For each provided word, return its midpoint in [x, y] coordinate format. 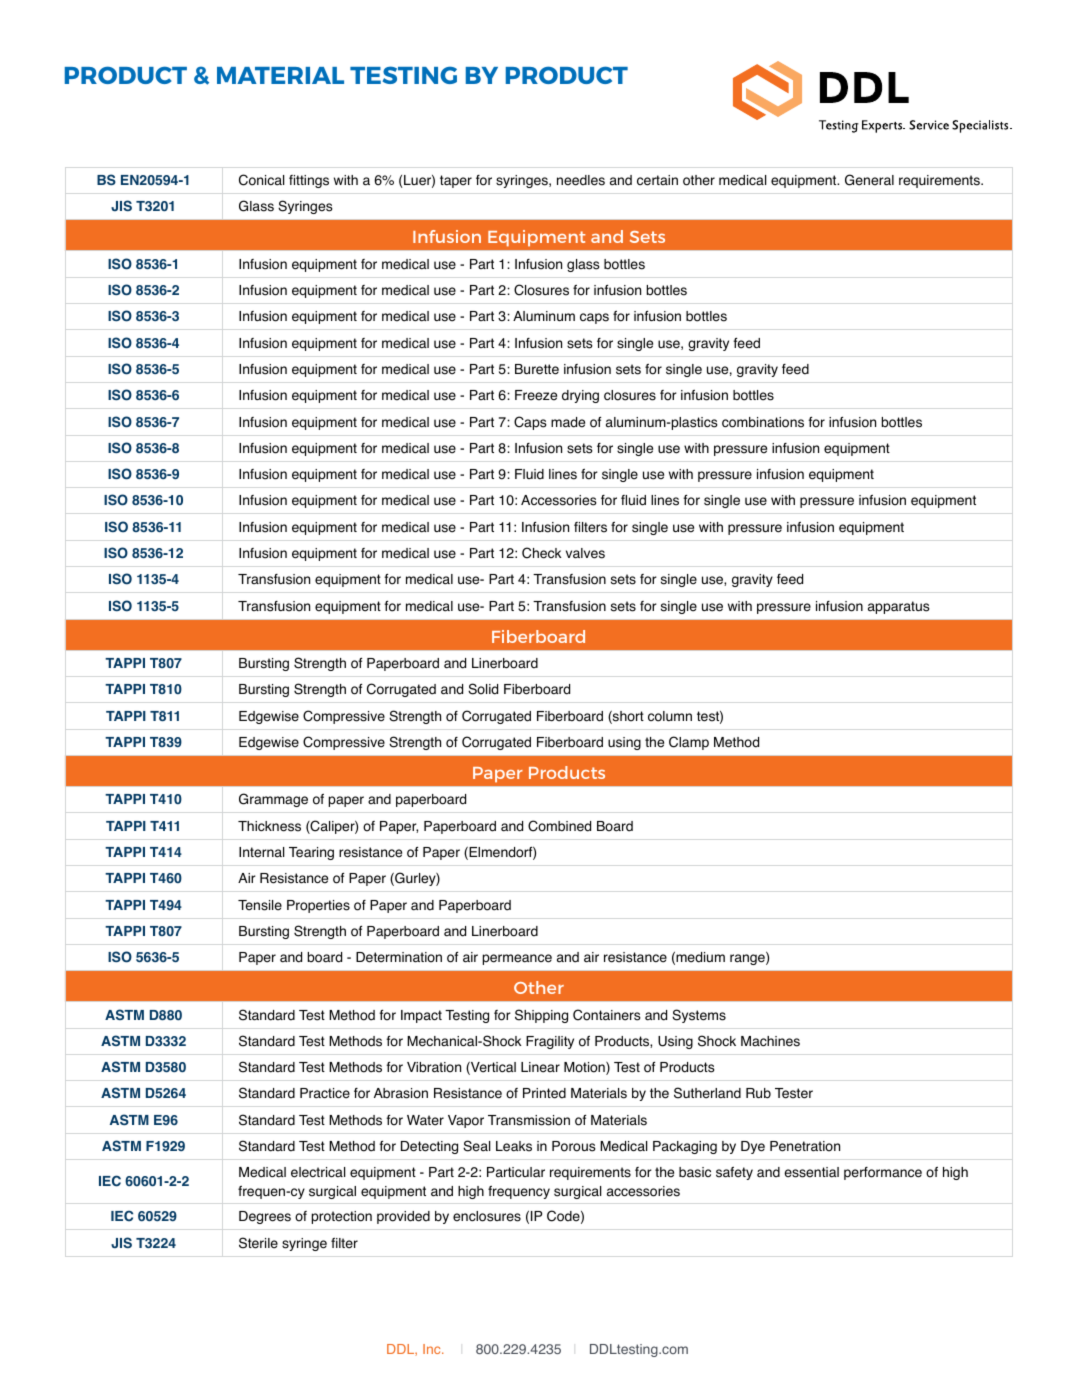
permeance [517, 959]
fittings [309, 181]
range [748, 959]
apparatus [899, 607]
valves [585, 553]
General [869, 180]
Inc [433, 1349]
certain [657, 180]
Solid [483, 689]
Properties [318, 906]
